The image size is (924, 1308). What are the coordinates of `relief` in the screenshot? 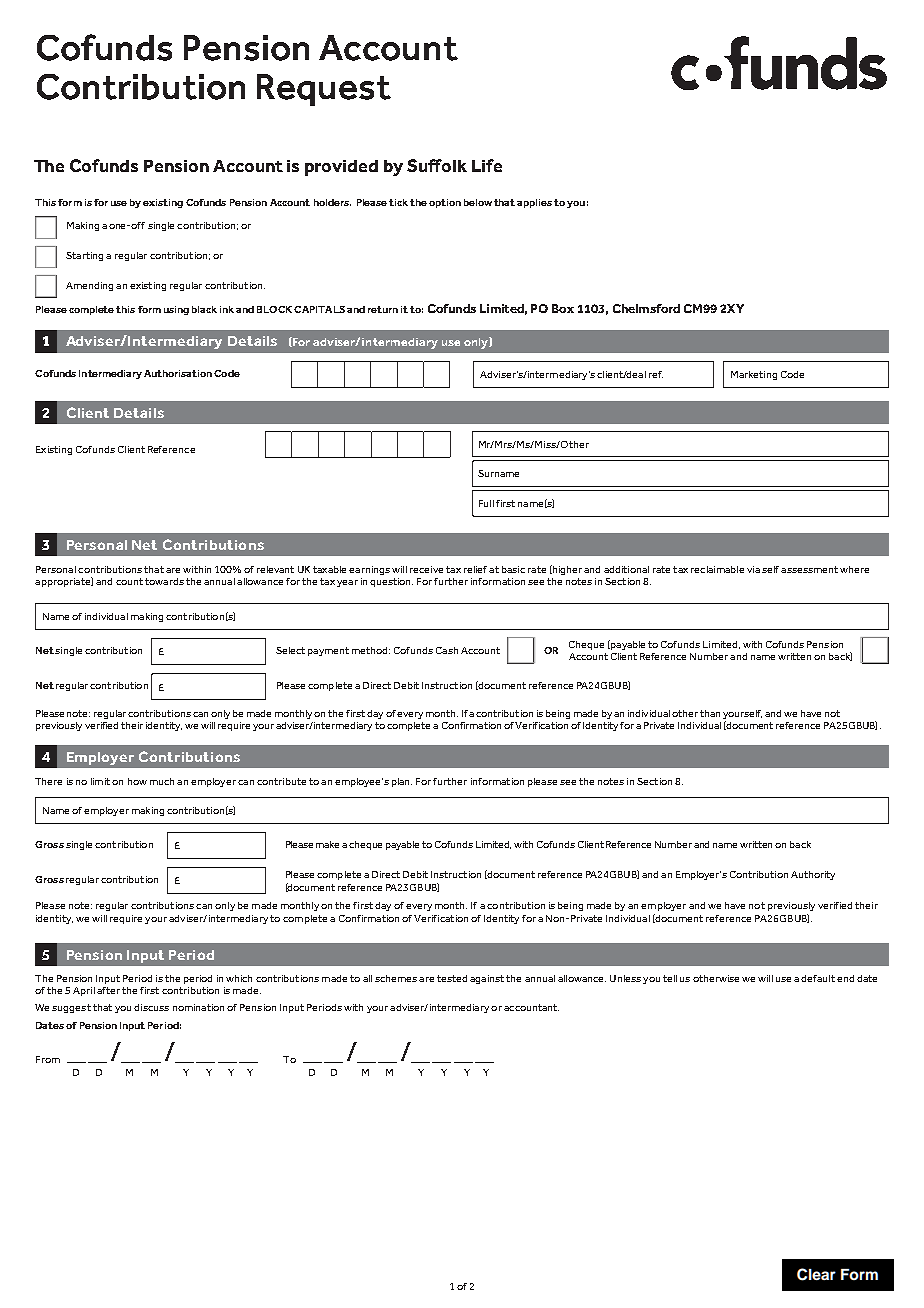 It's located at (475, 569).
